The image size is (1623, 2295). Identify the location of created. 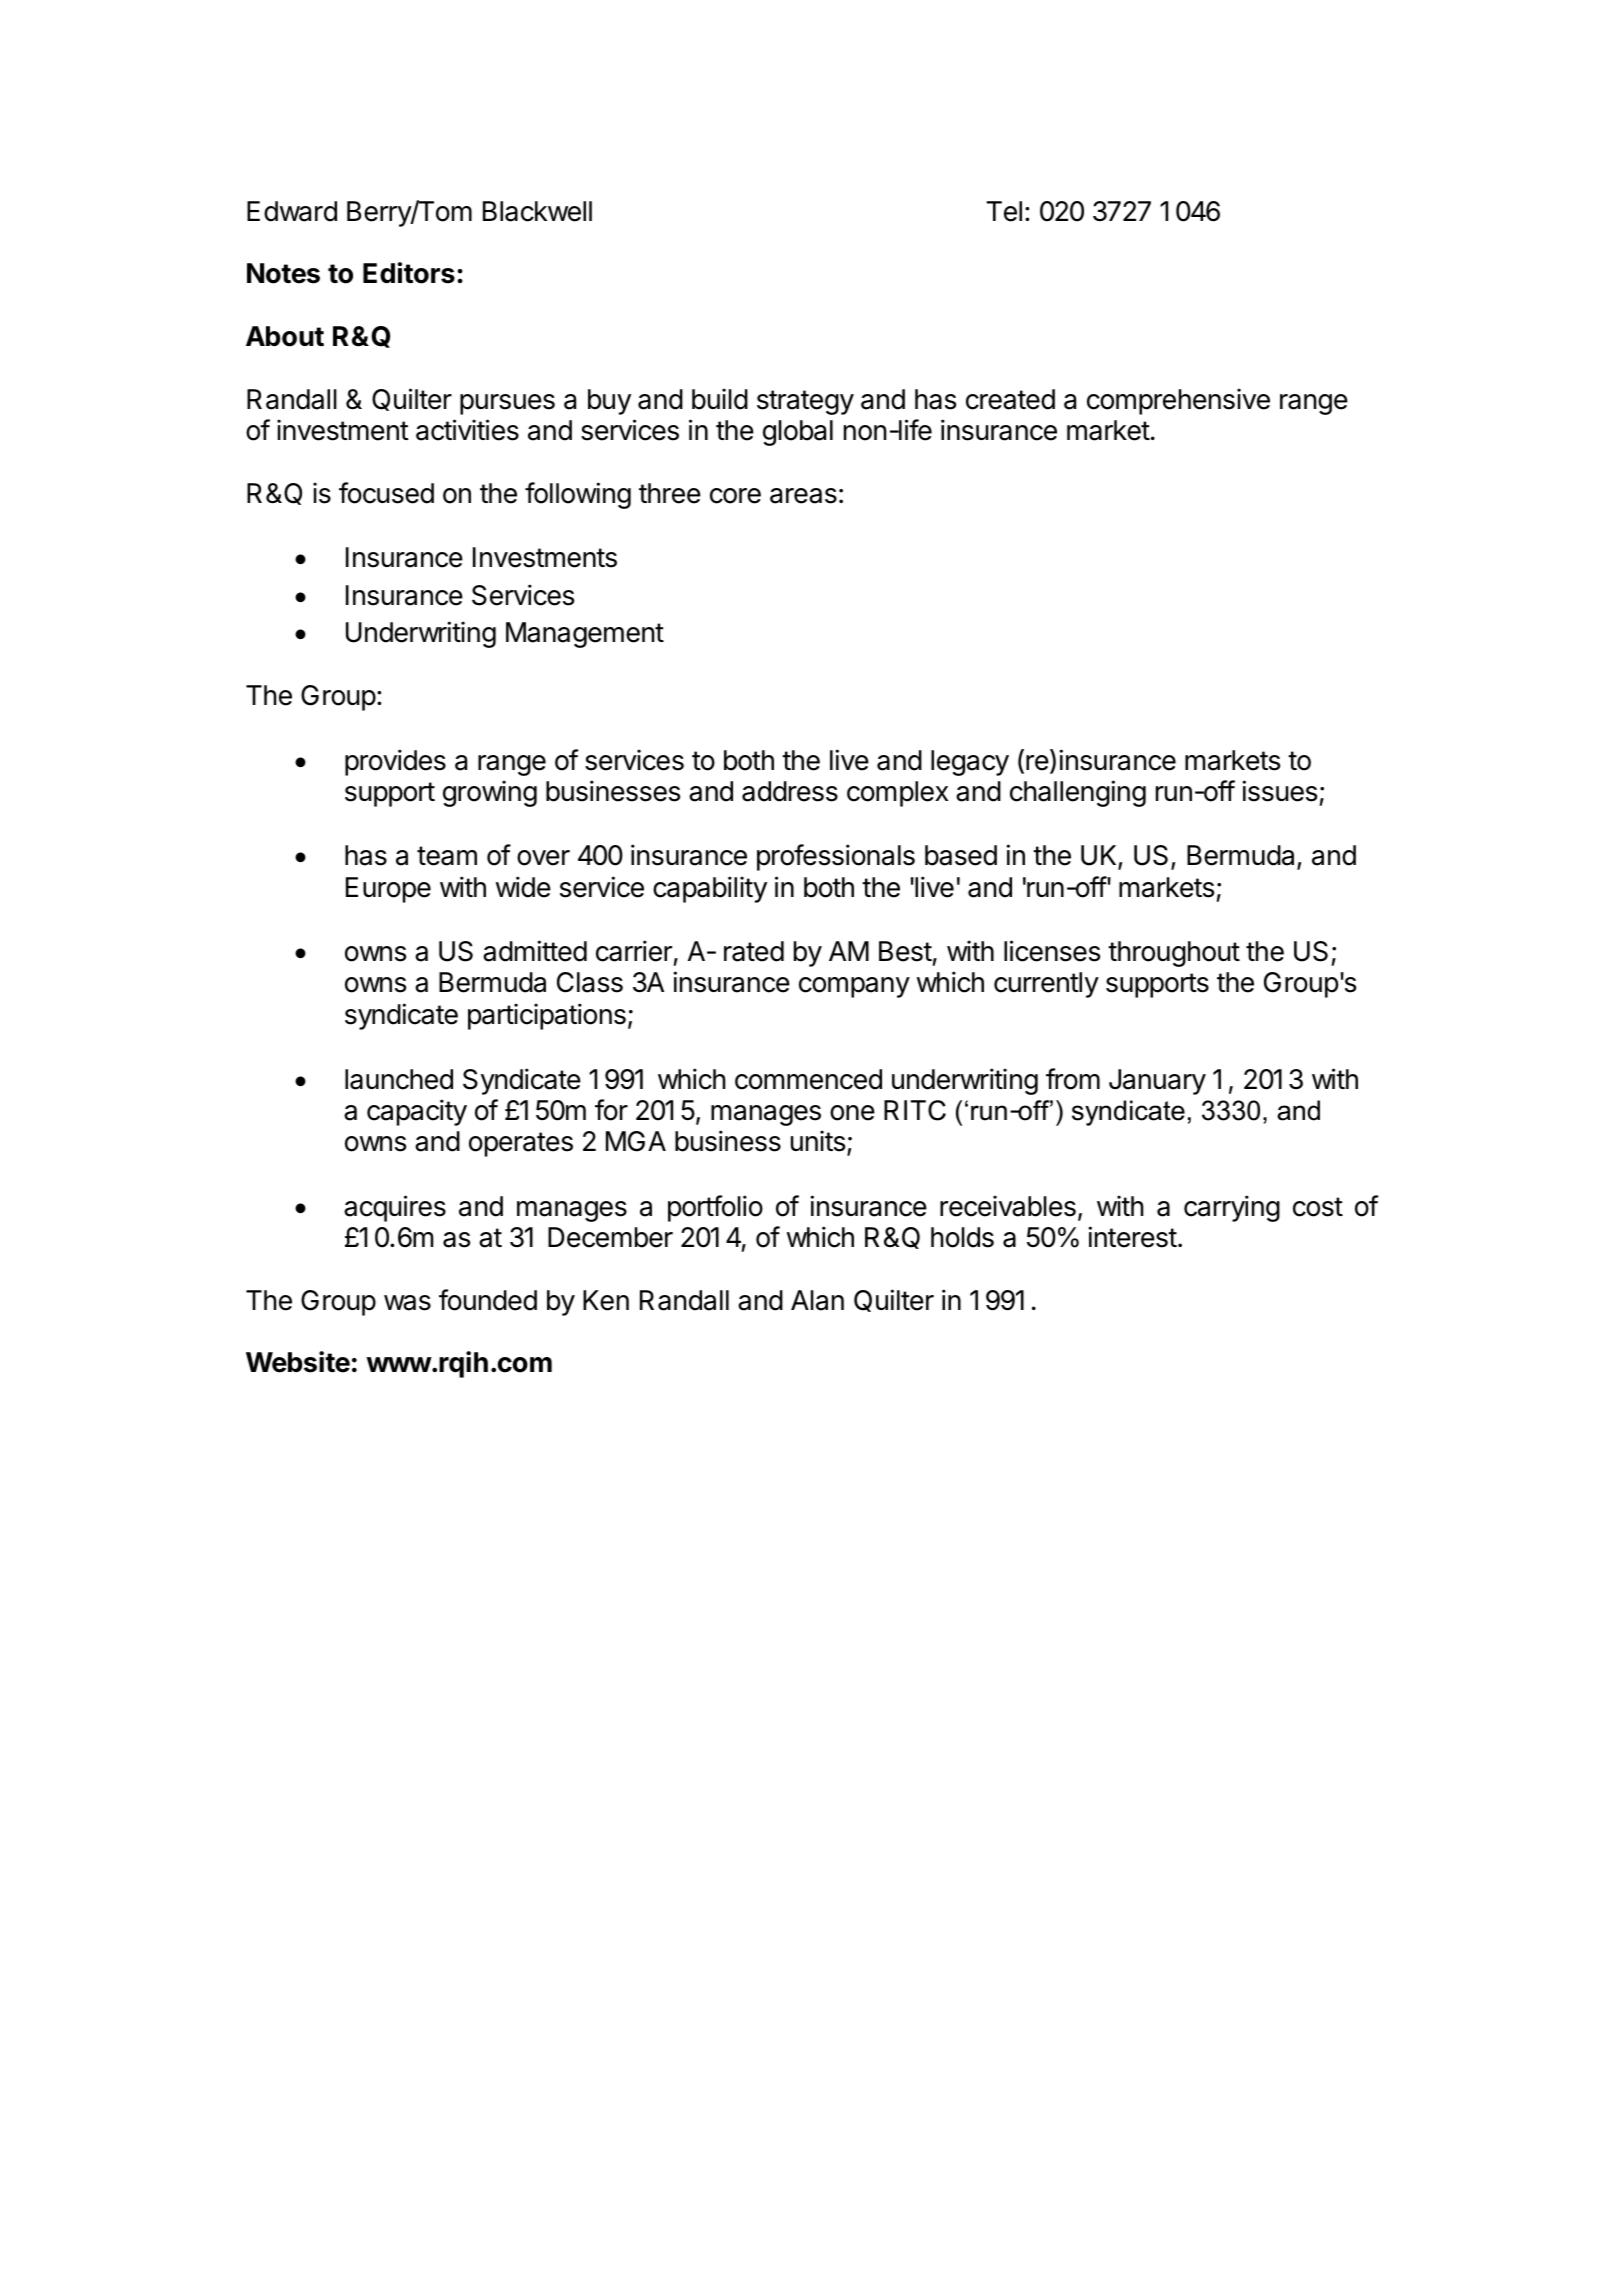
(1010, 399).
